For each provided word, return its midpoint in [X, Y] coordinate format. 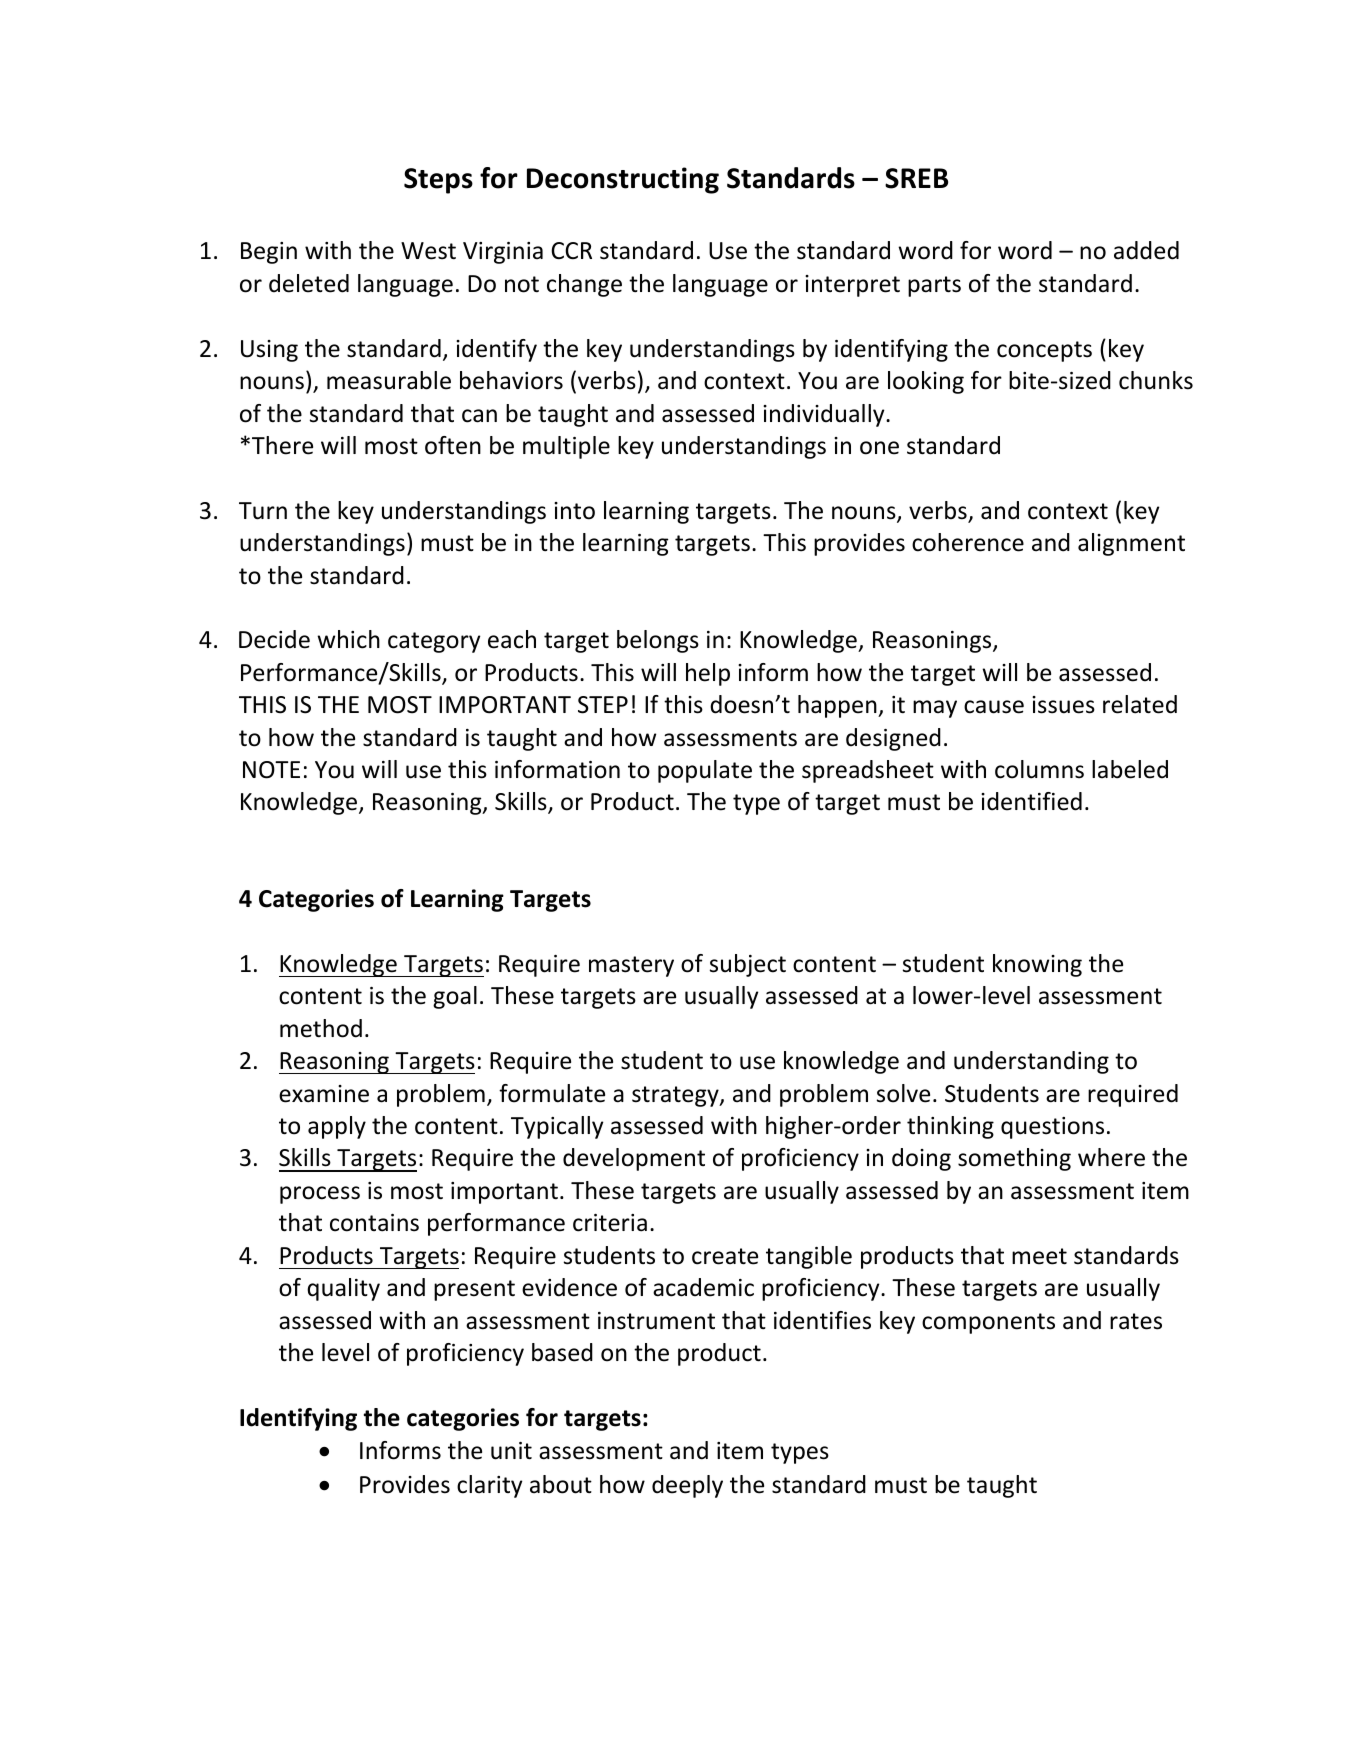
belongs [658, 641]
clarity [489, 1486]
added [1146, 250]
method [321, 1028]
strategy [676, 1096]
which [348, 639]
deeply [687, 1486]
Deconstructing [623, 180]
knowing [1037, 965]
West [428, 251]
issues [1063, 705]
